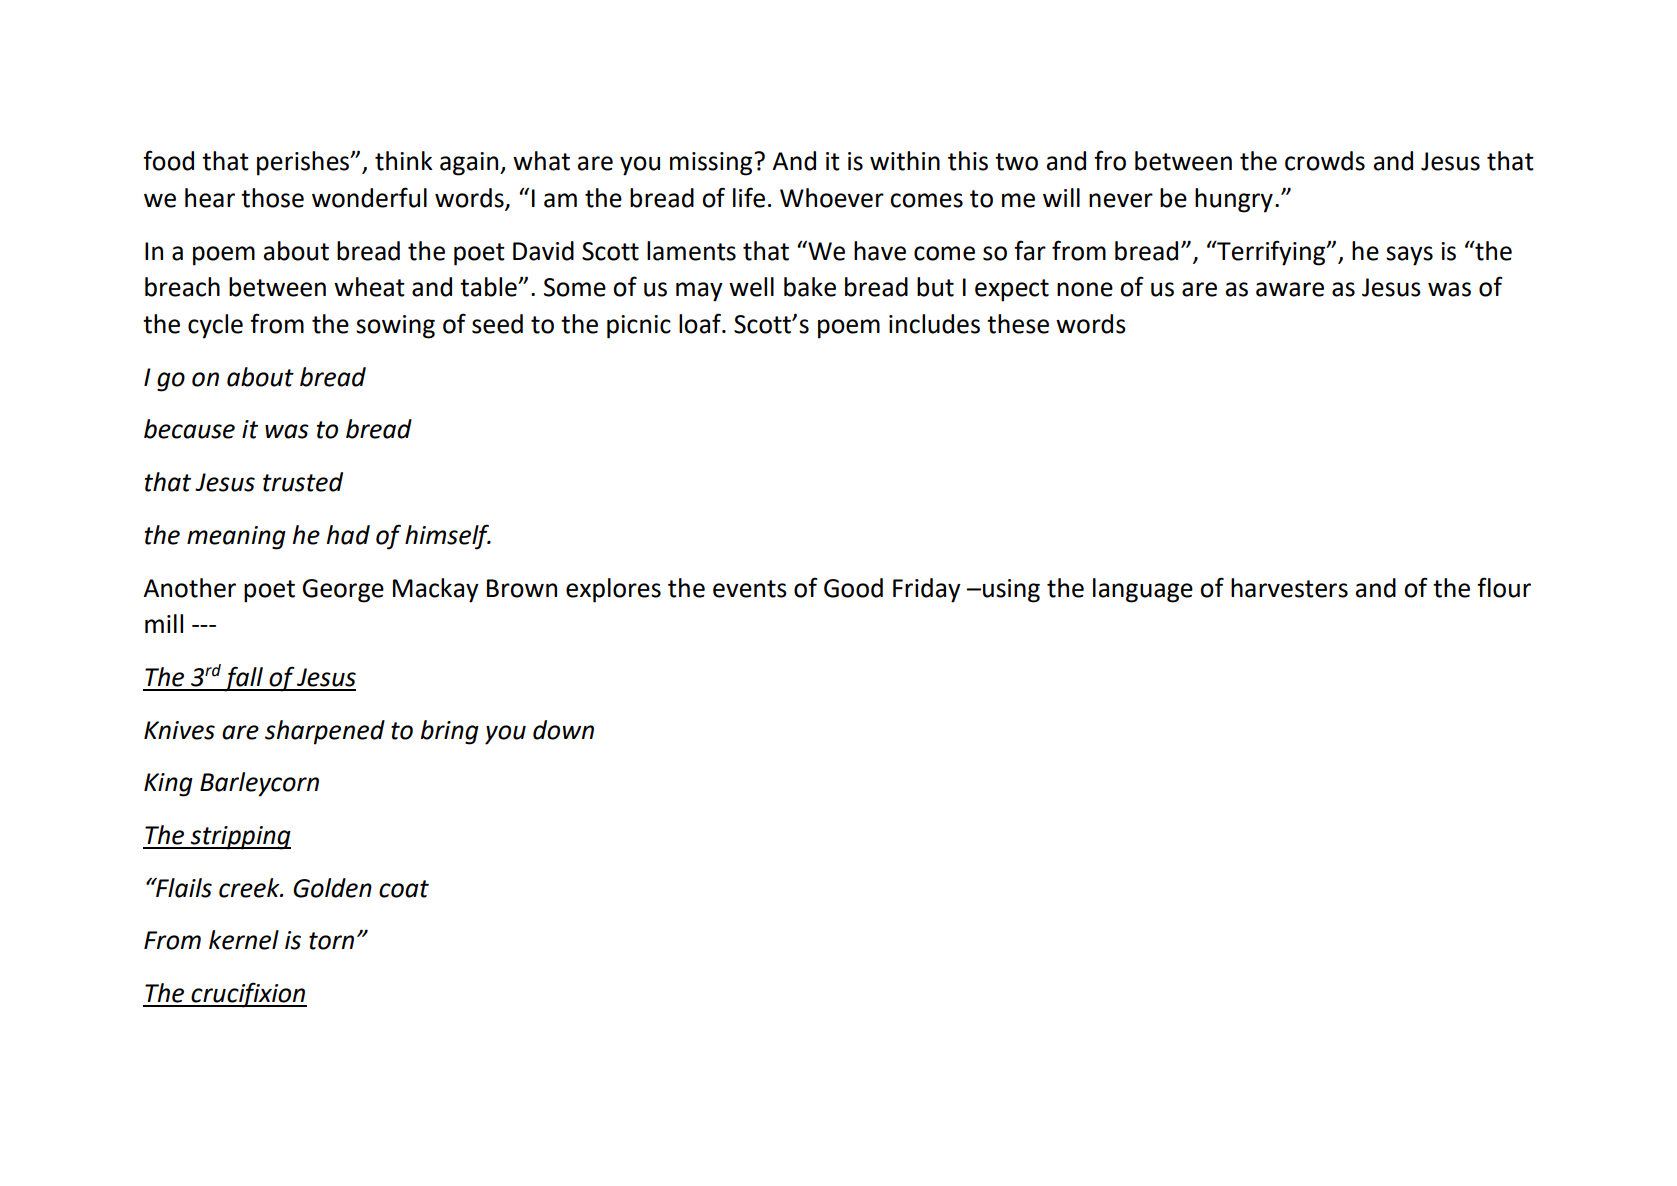  What do you see at coordinates (332, 888) in the image?
I see `Golden` at bounding box center [332, 888].
